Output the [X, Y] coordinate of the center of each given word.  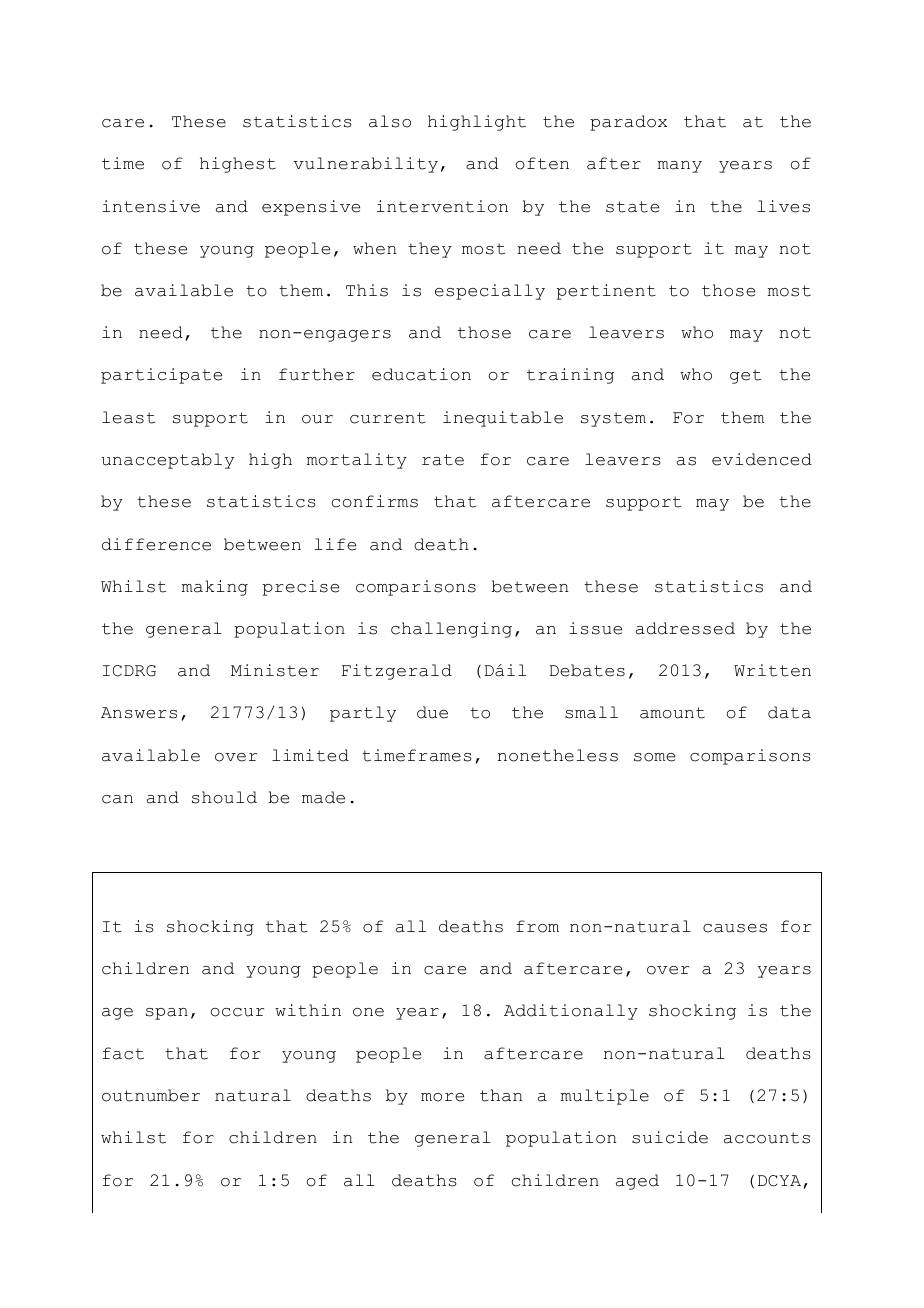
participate [161, 376]
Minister [275, 670]
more [442, 1097]
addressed [685, 628]
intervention [442, 206]
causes [735, 928]
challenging [451, 630]
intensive [151, 206]
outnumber [151, 1095]
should [224, 797]
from [537, 926]
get [745, 376]
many [680, 167]
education [421, 374]
